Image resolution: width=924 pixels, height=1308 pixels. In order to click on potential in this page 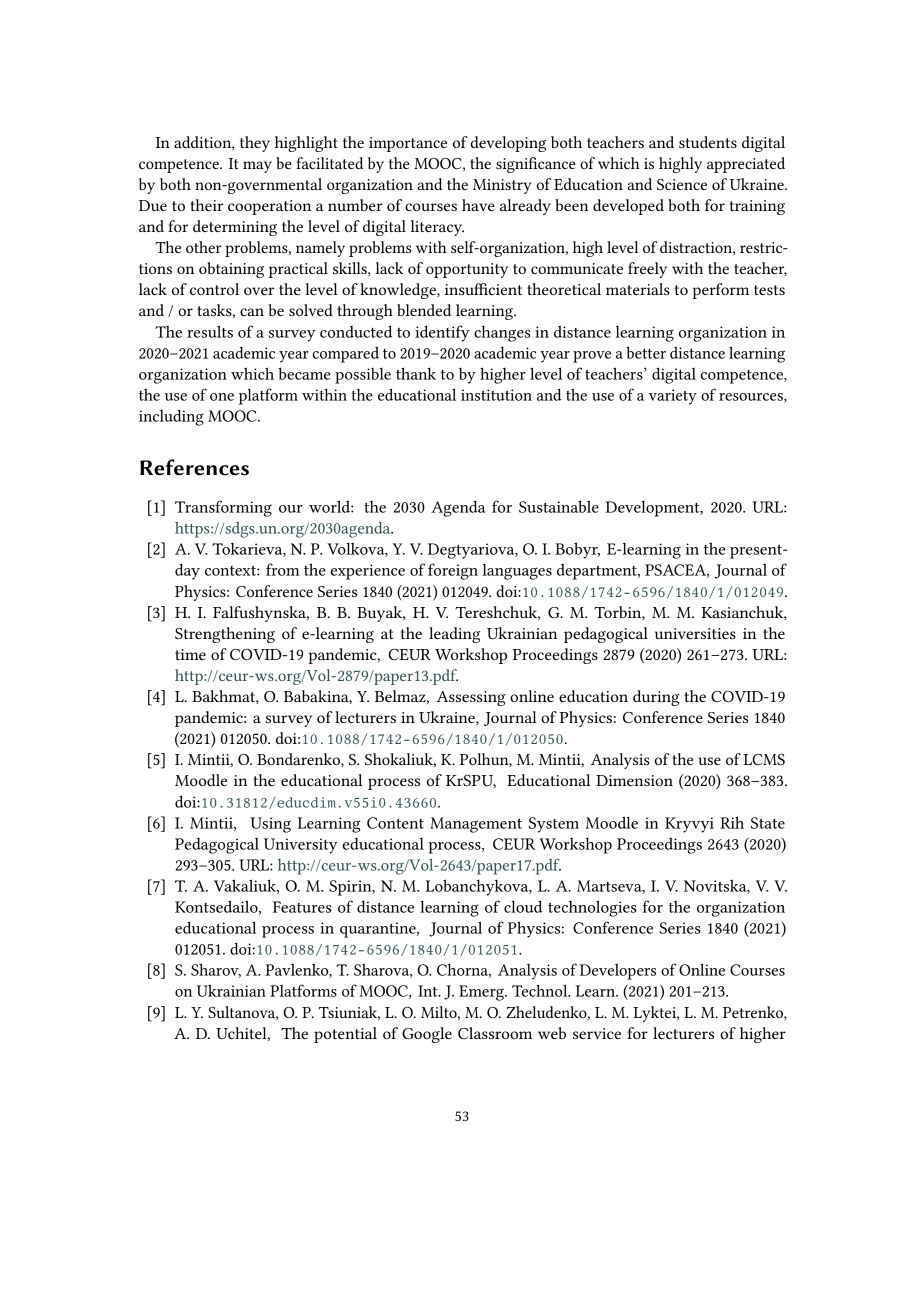, I will do `click(345, 1035)`.
